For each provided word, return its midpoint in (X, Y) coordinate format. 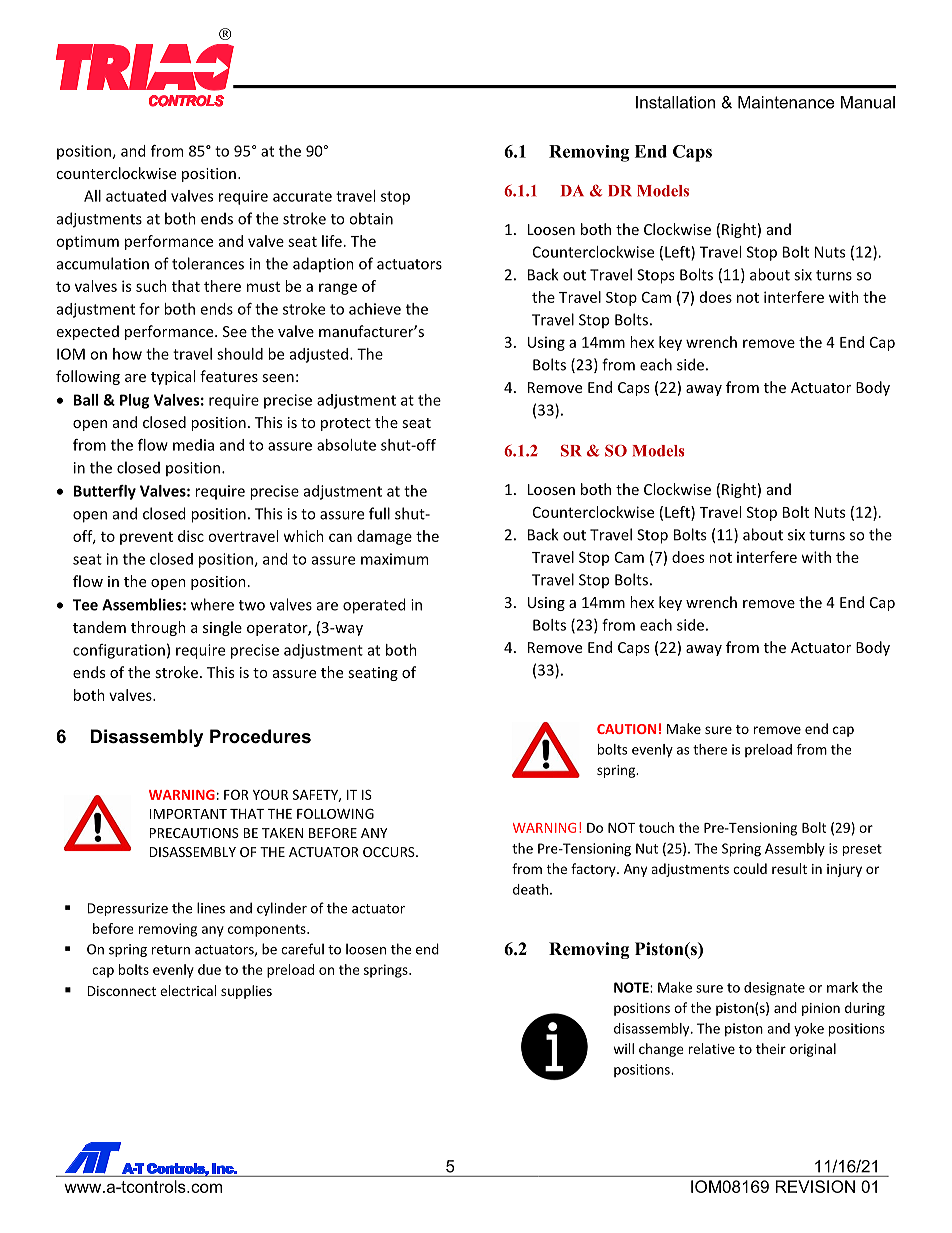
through (158, 628)
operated (374, 606)
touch (656, 827)
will (623, 1048)
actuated (136, 196)
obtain (371, 218)
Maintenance (786, 102)
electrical (188, 990)
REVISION (815, 1186)
